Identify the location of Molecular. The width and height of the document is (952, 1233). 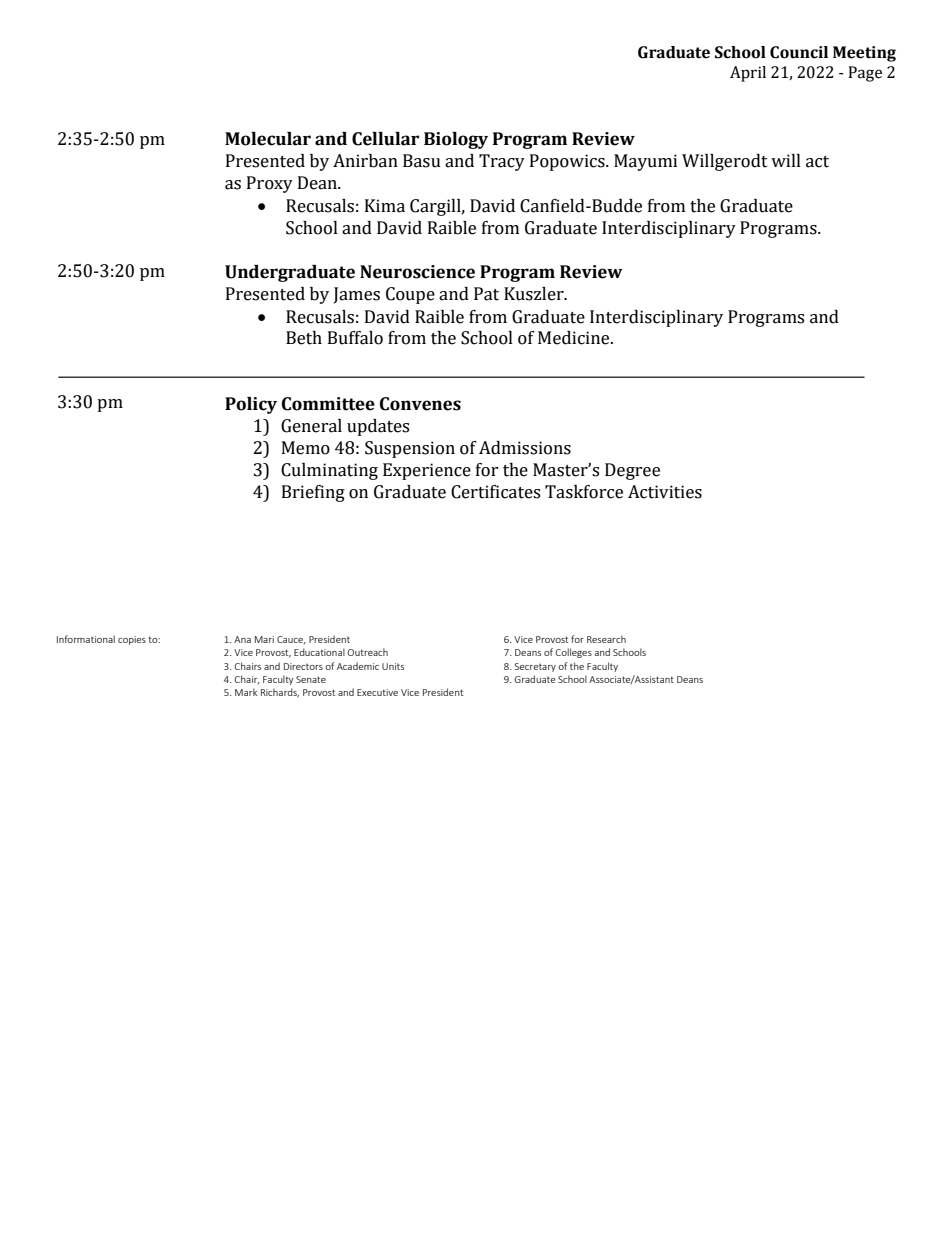
(268, 139).
